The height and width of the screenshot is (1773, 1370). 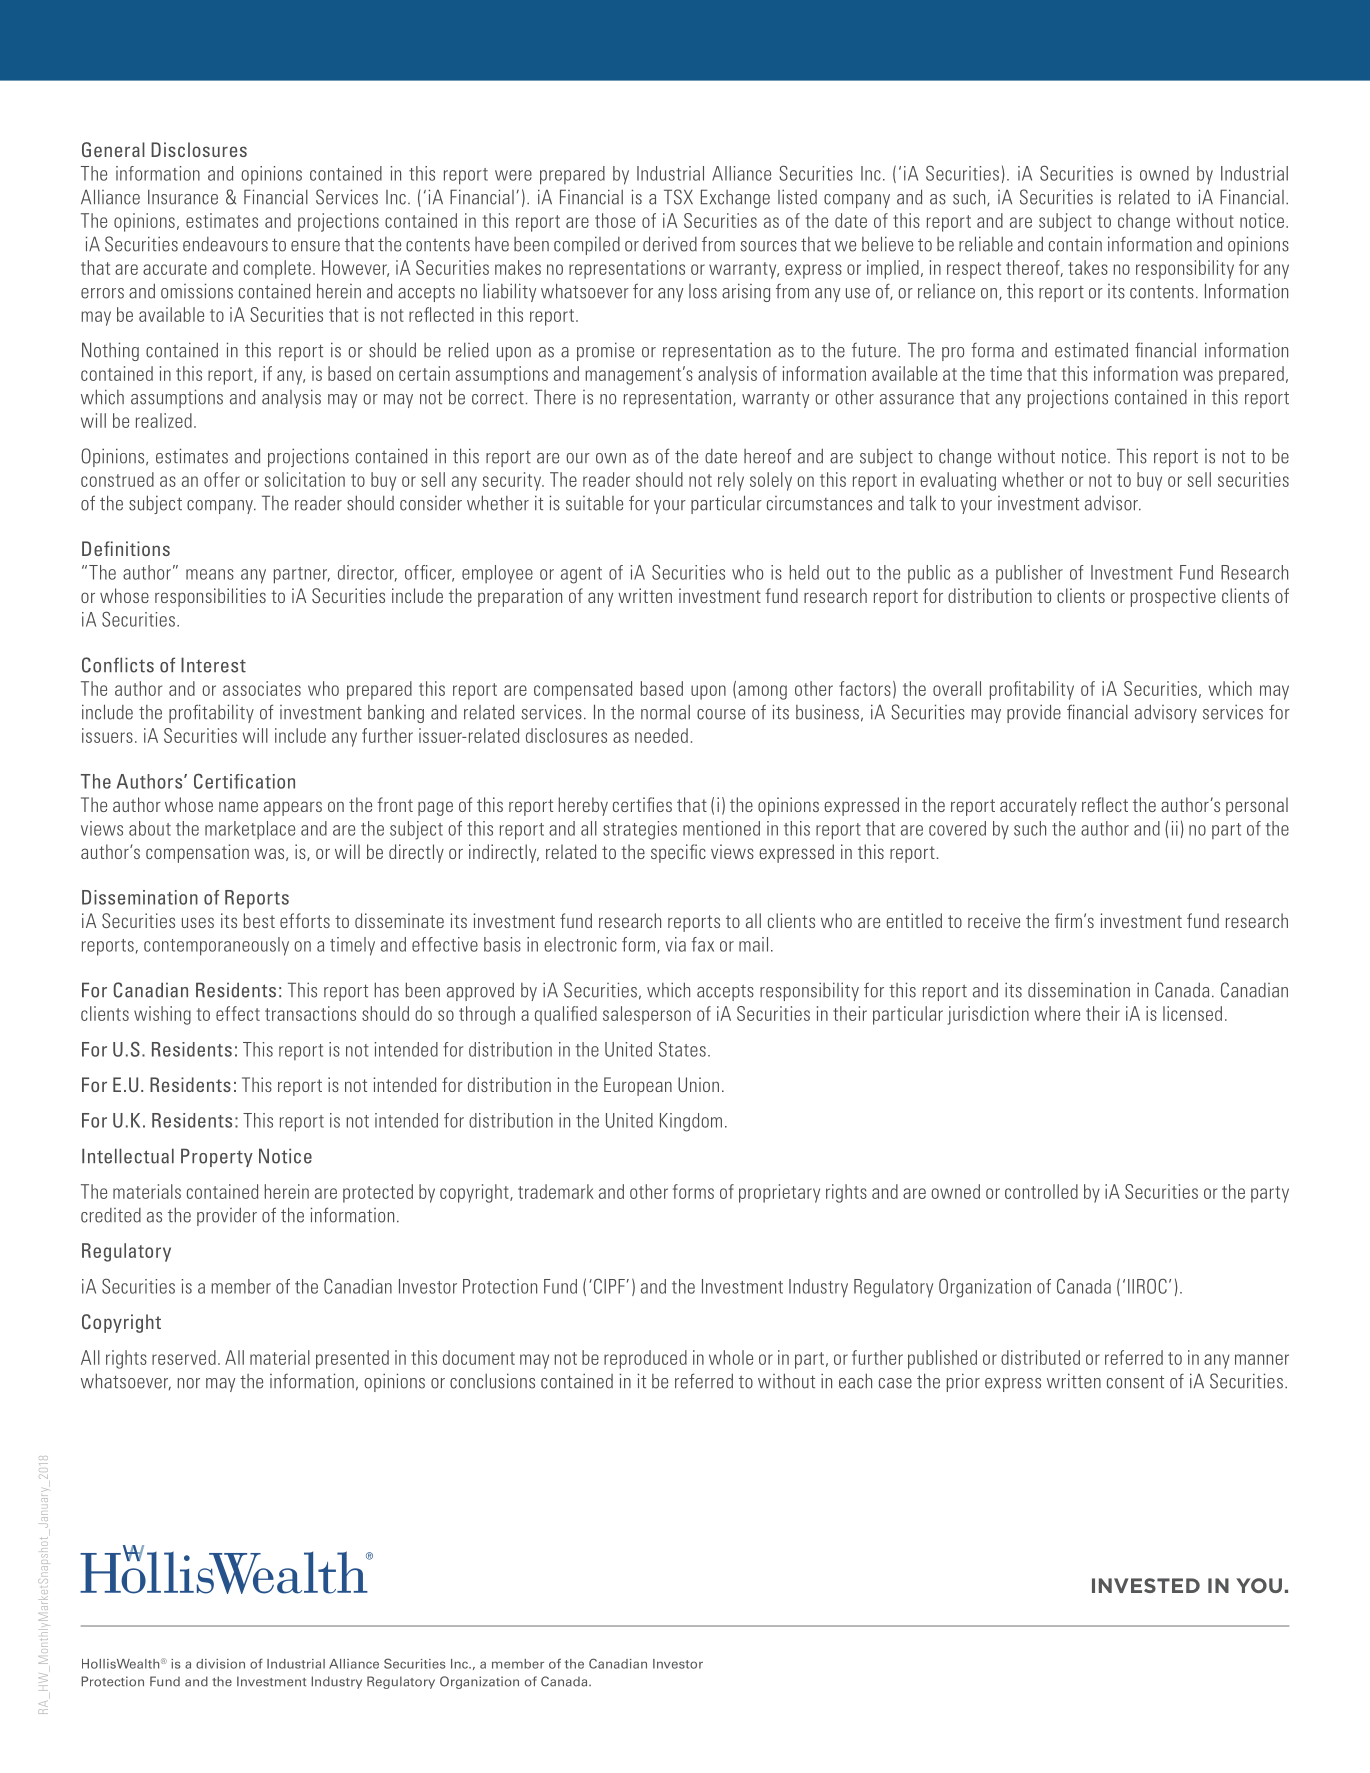 I want to click on controlled, so click(x=1041, y=1191).
